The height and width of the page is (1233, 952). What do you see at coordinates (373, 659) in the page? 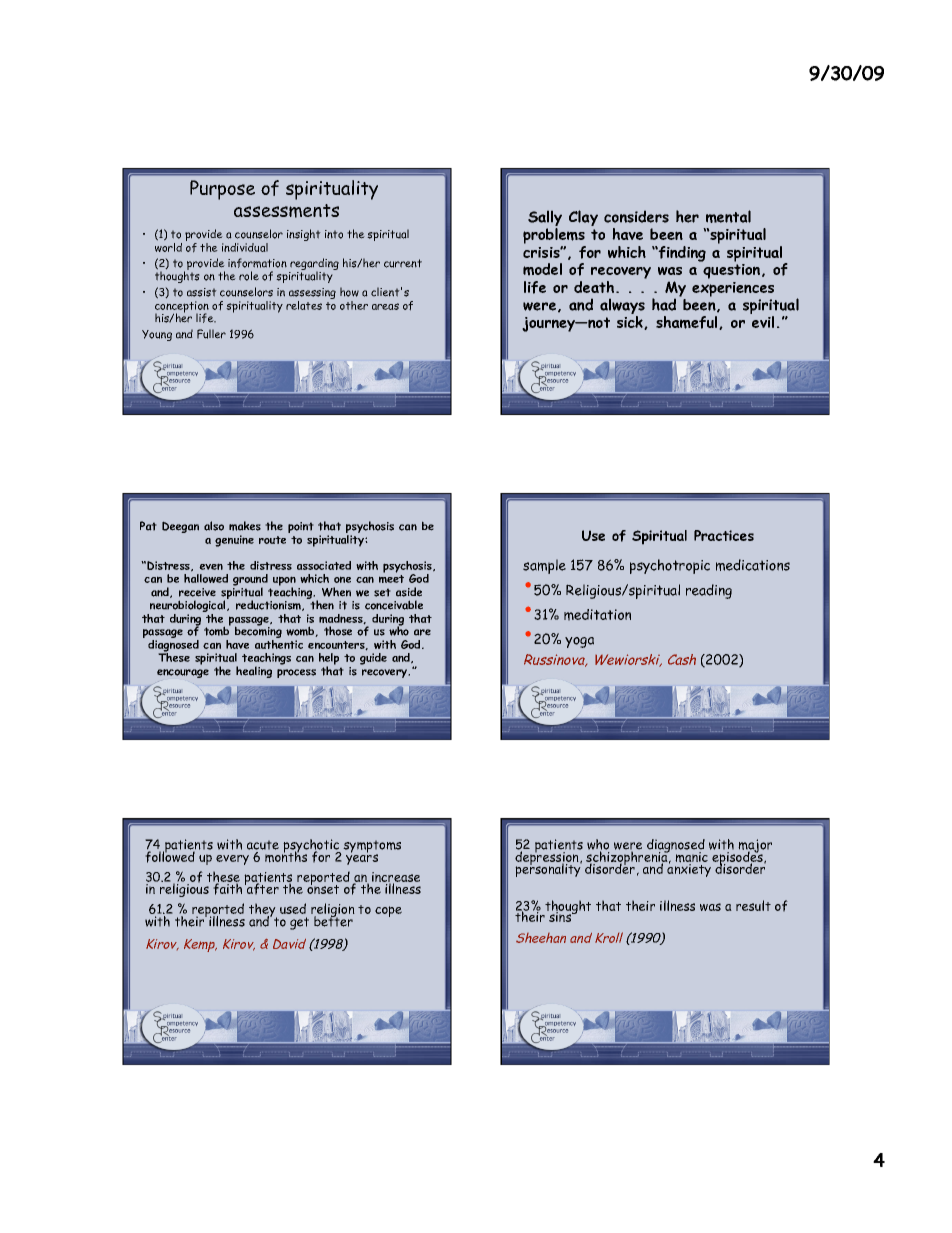
I see `guide` at bounding box center [373, 659].
